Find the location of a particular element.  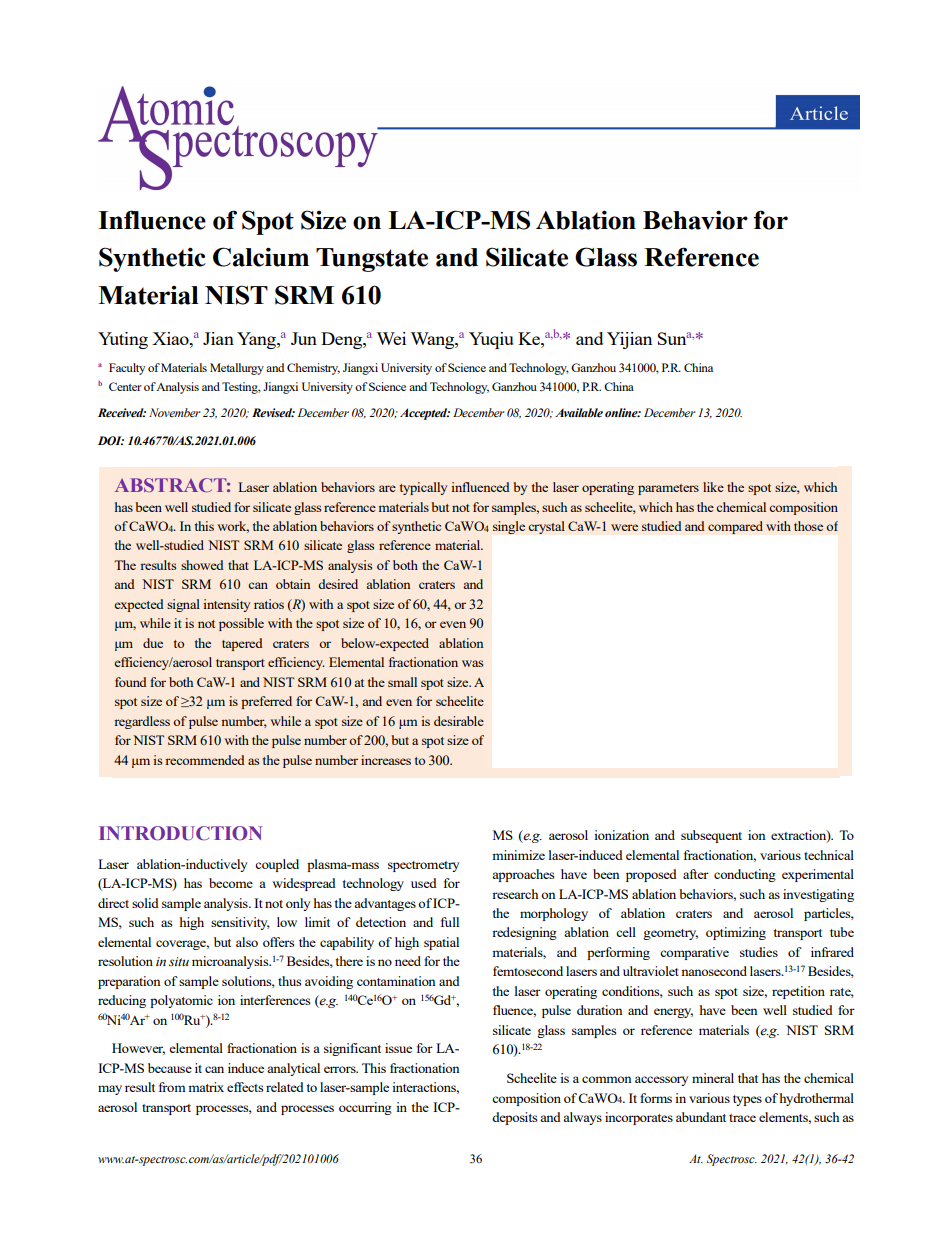

showed is located at coordinates (202, 565).
